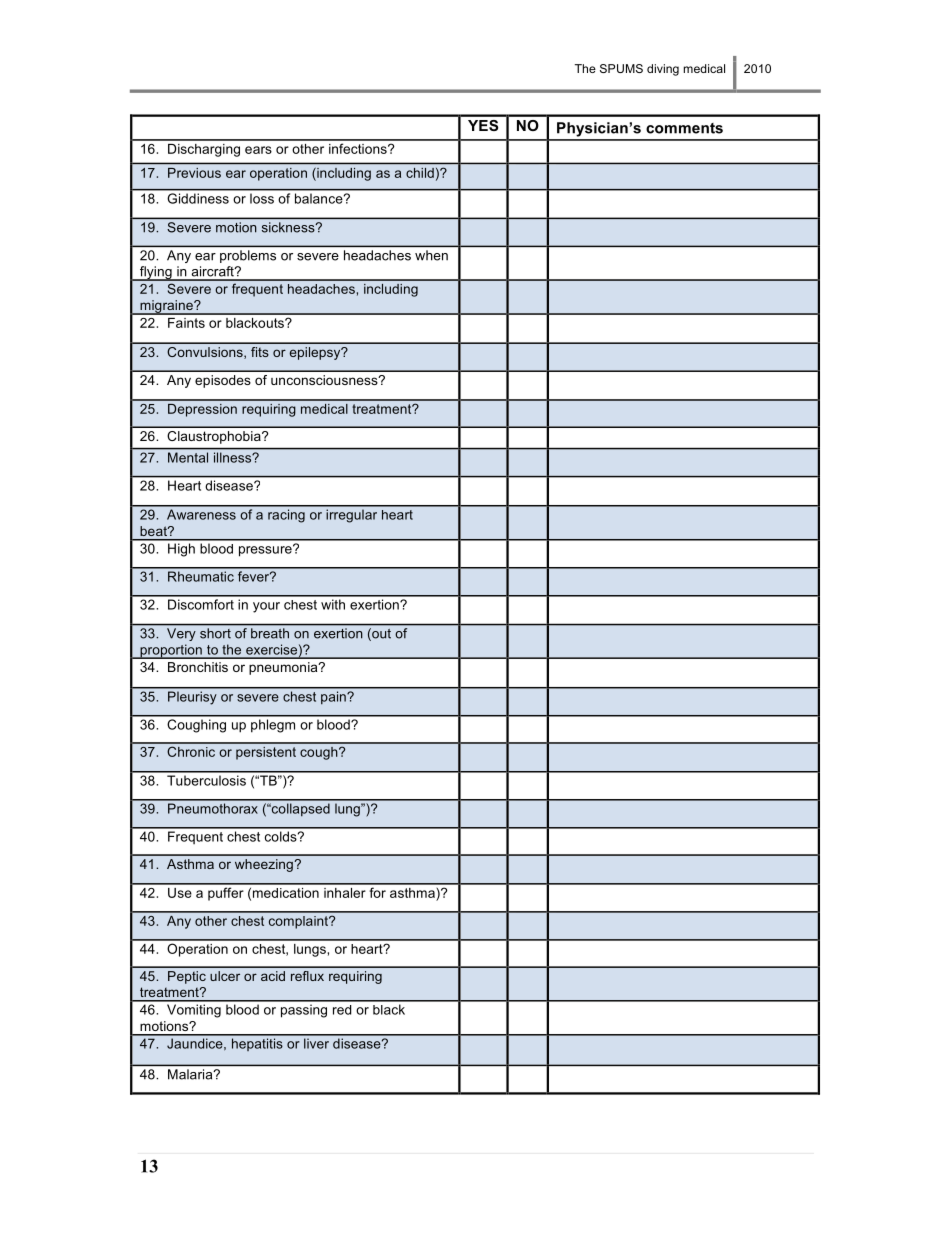 The width and height of the screenshot is (952, 1233). Describe the element at coordinates (266, 607) in the screenshot. I see `your` at that location.
